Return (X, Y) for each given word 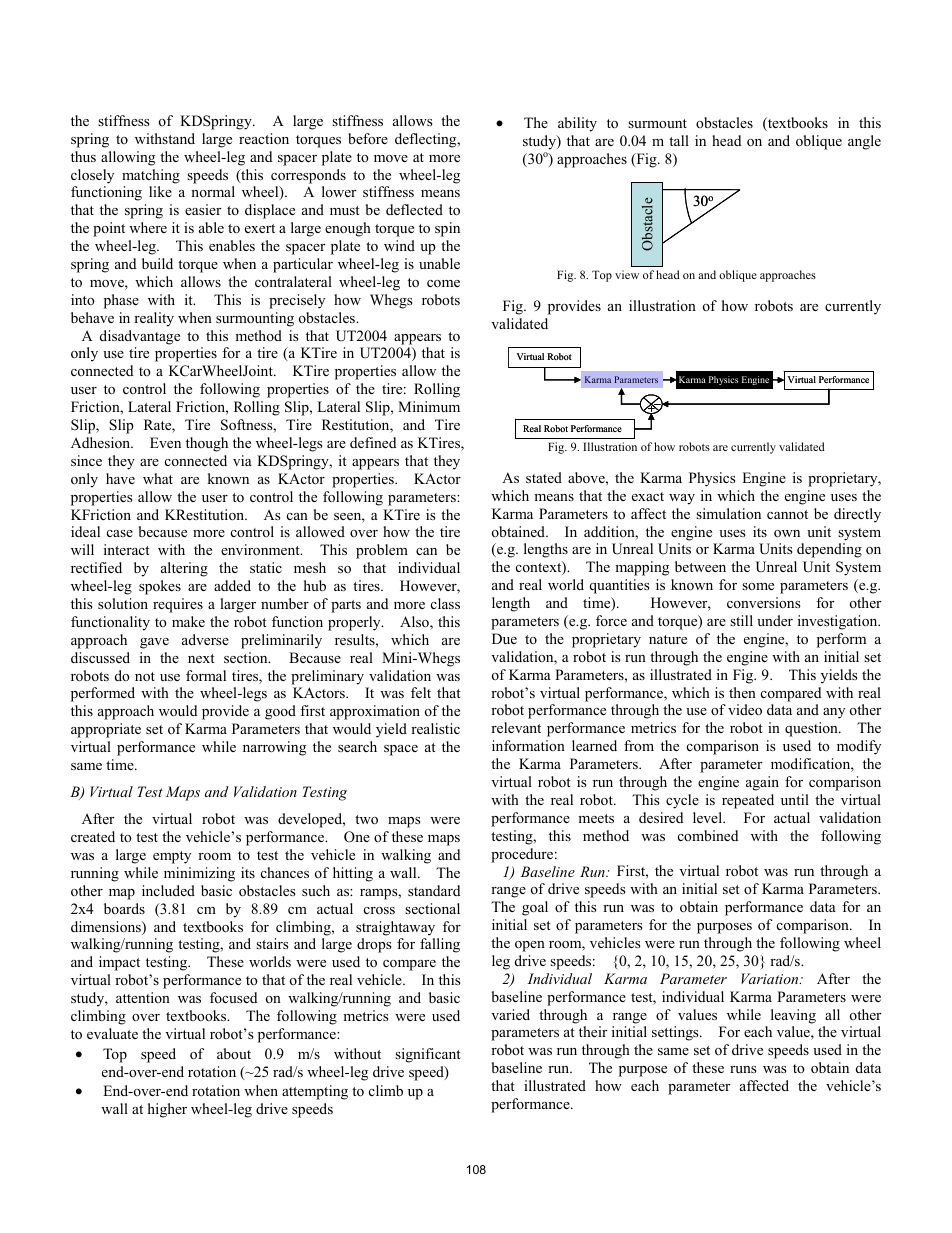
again (762, 783)
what (158, 478)
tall (679, 140)
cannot (787, 514)
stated (544, 477)
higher (167, 1110)
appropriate (106, 730)
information (528, 745)
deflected (414, 209)
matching (151, 176)
